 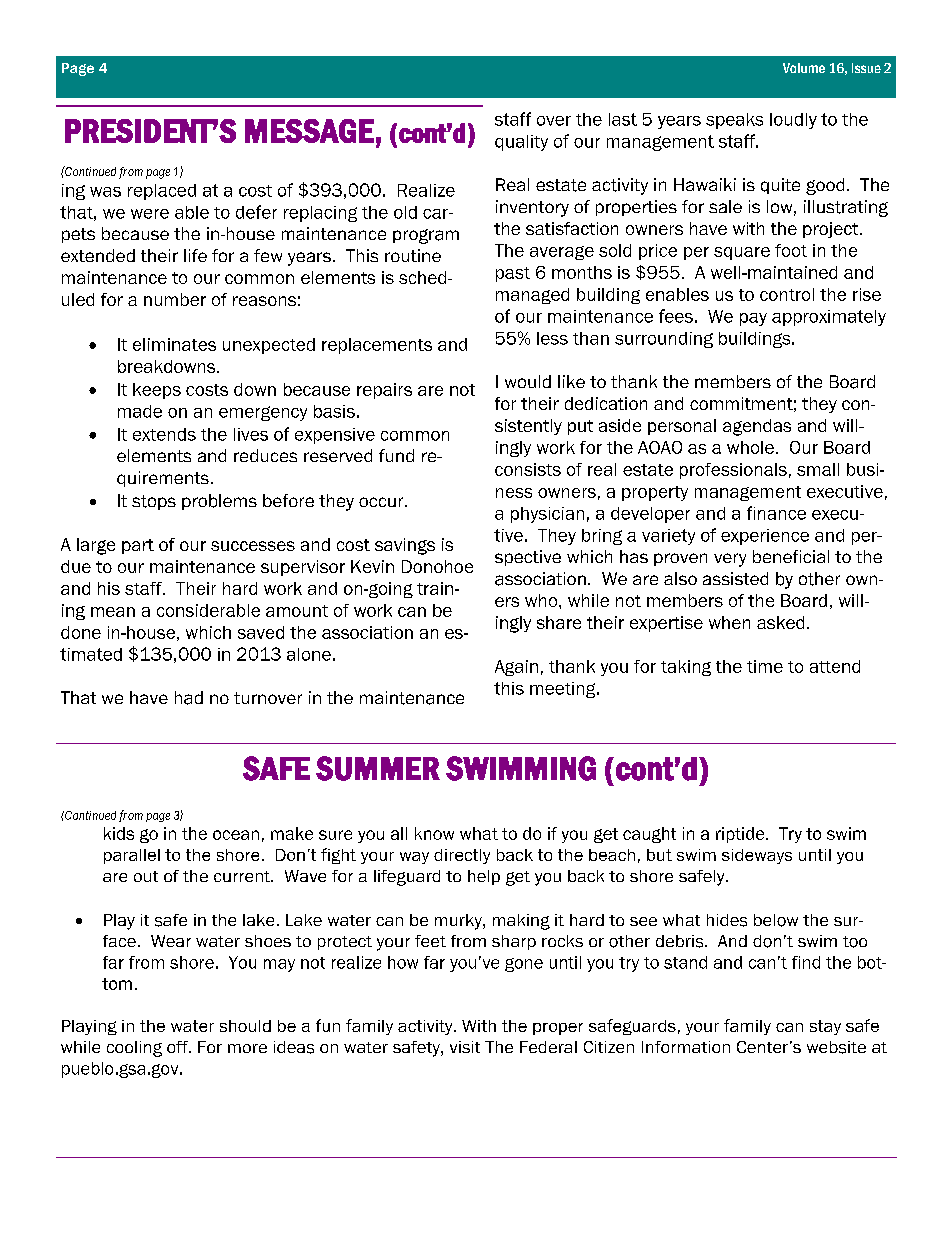 What do you see at coordinates (825, 1027) in the document?
I see `stay` at bounding box center [825, 1027].
